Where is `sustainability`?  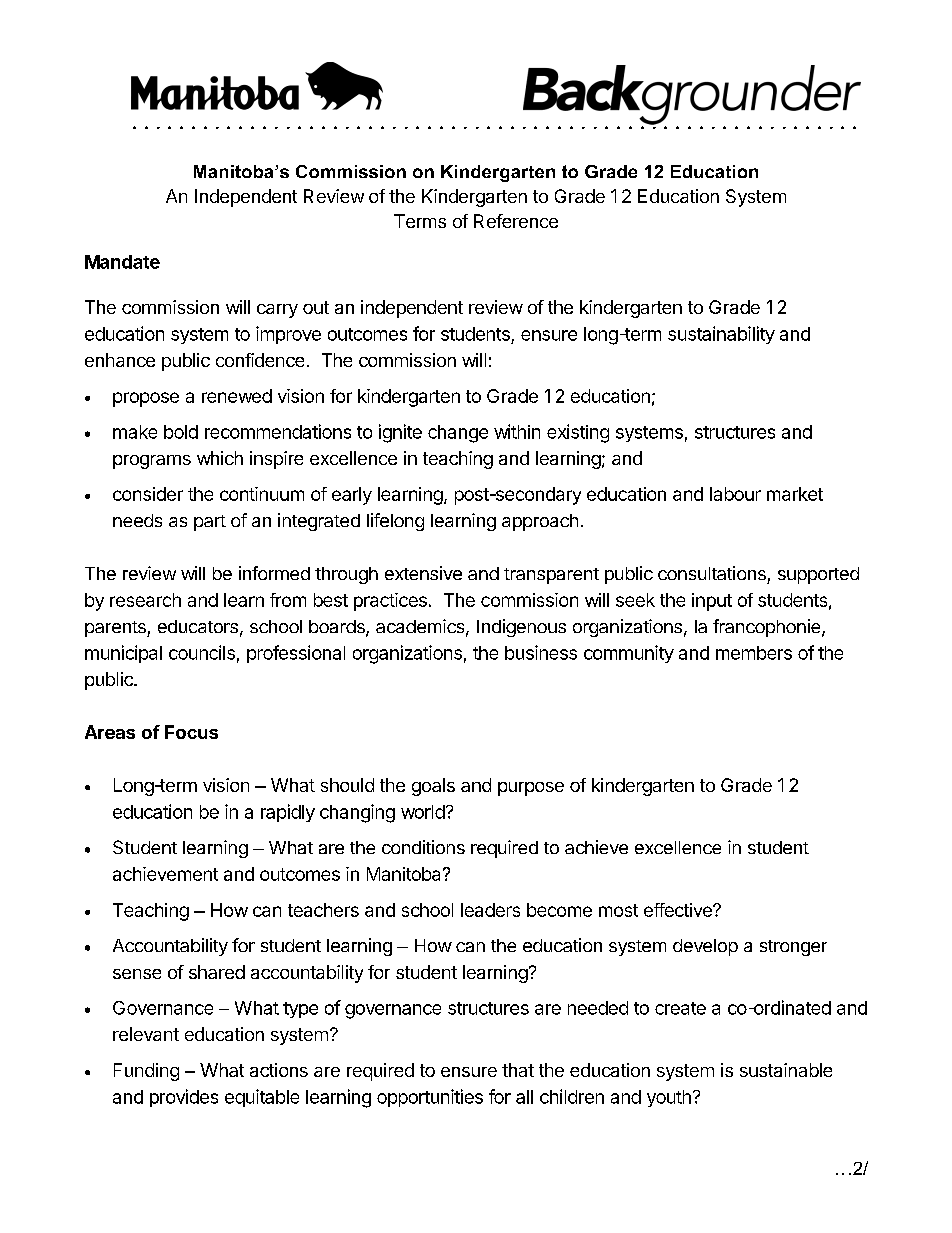
sustainability is located at coordinates (721, 335).
